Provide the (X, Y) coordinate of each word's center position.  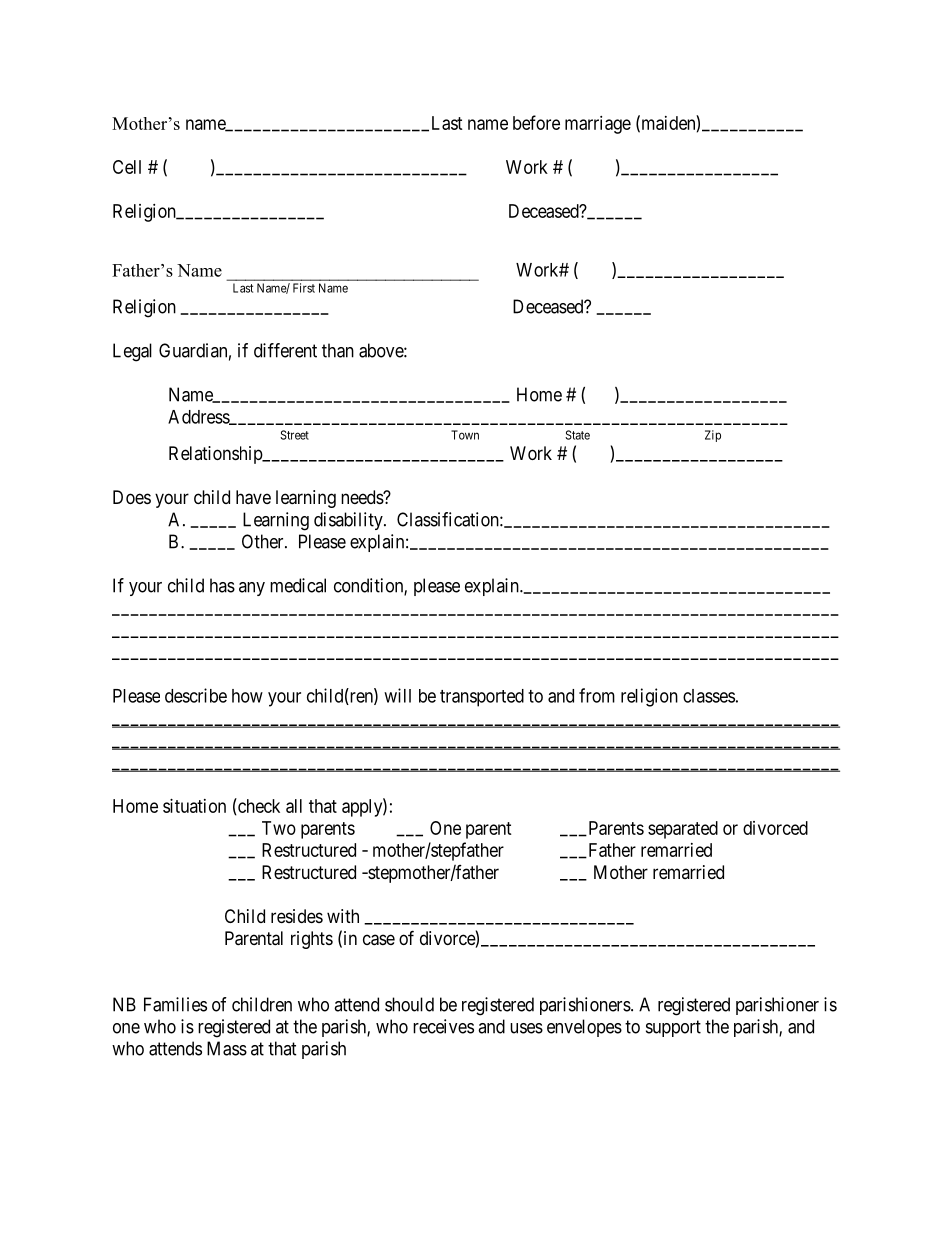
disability (349, 521)
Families (175, 1004)
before (536, 122)
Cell (127, 167)
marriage (598, 125)
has (222, 585)
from (597, 695)
